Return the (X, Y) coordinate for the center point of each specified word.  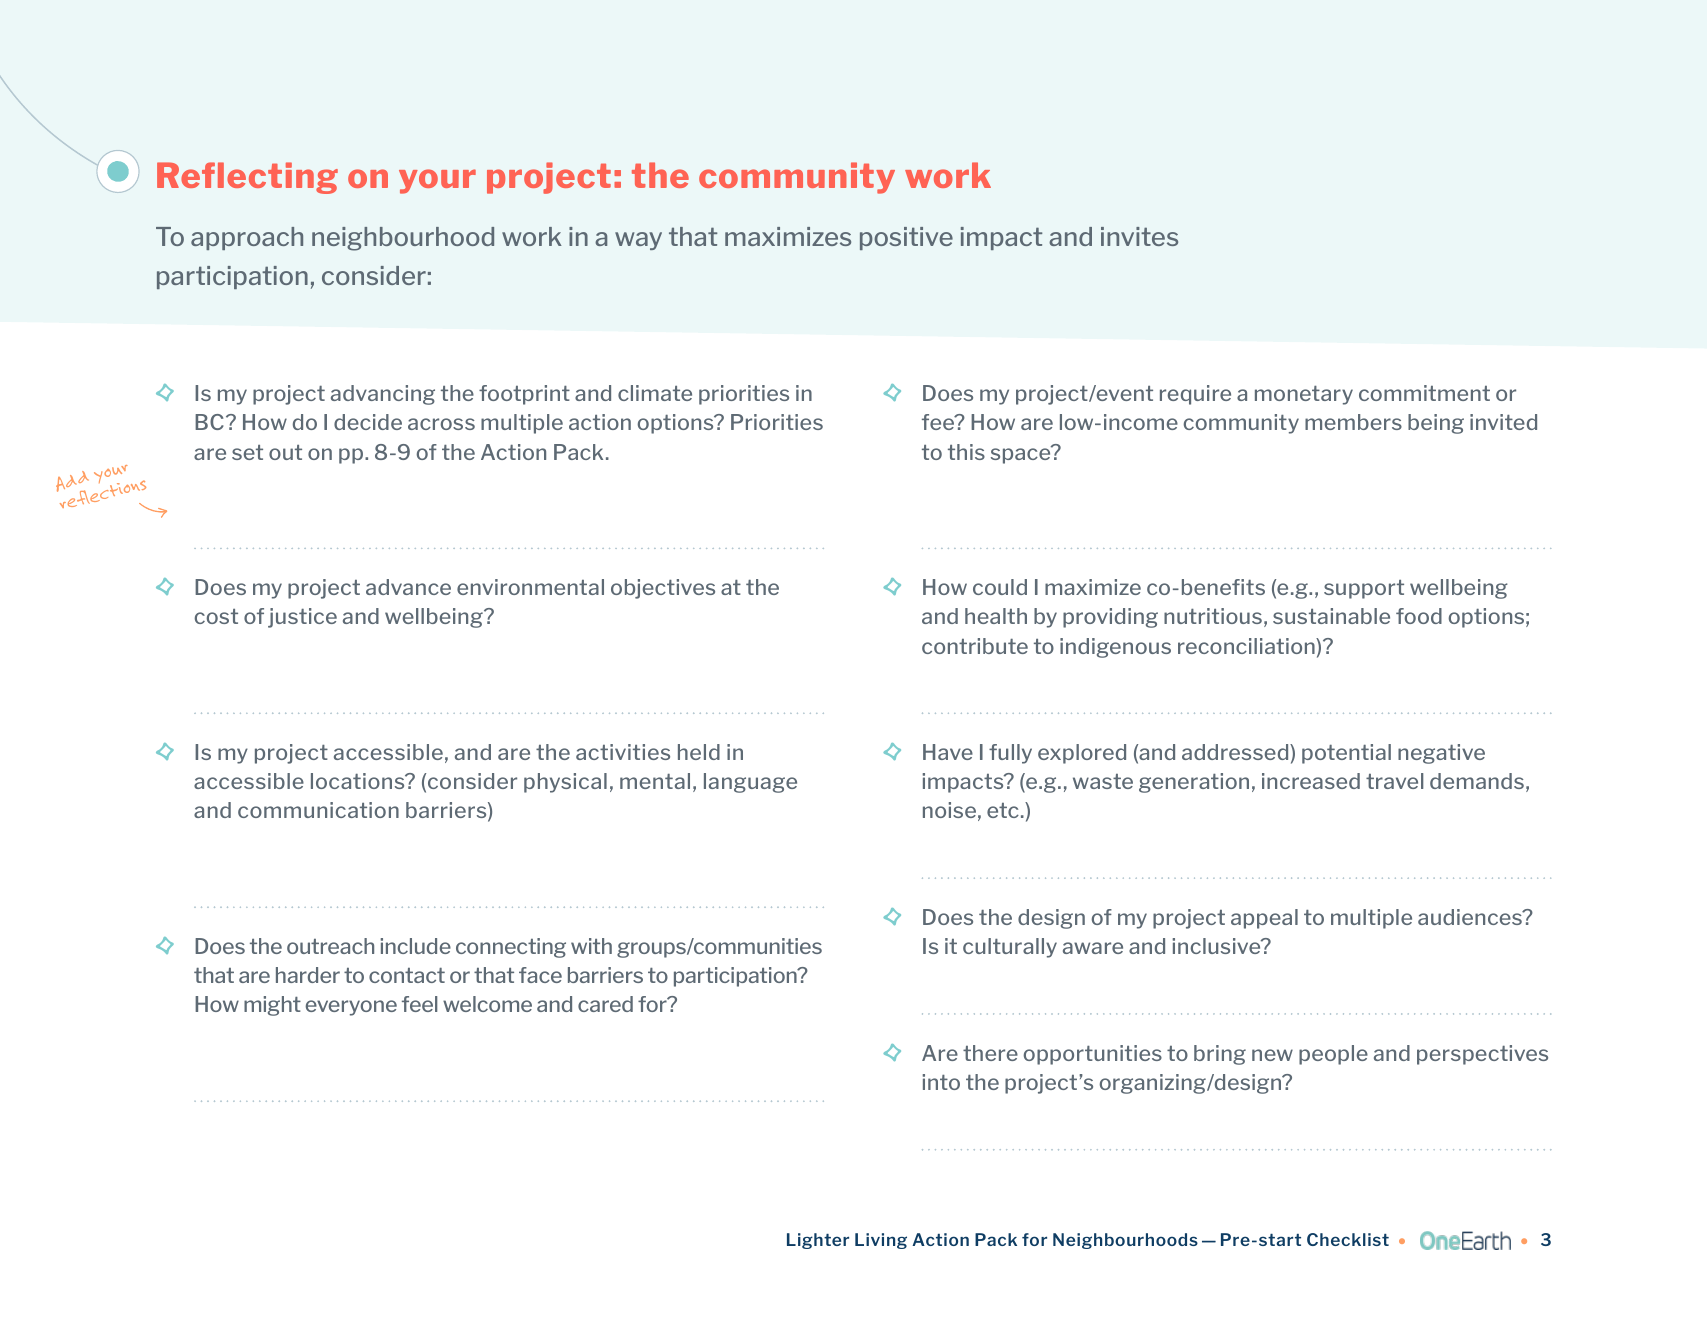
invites (1139, 236)
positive (906, 238)
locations (359, 781)
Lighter (818, 1241)
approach (247, 238)
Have (948, 752)
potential (1346, 754)
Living (881, 1241)
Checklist (1348, 1239)
